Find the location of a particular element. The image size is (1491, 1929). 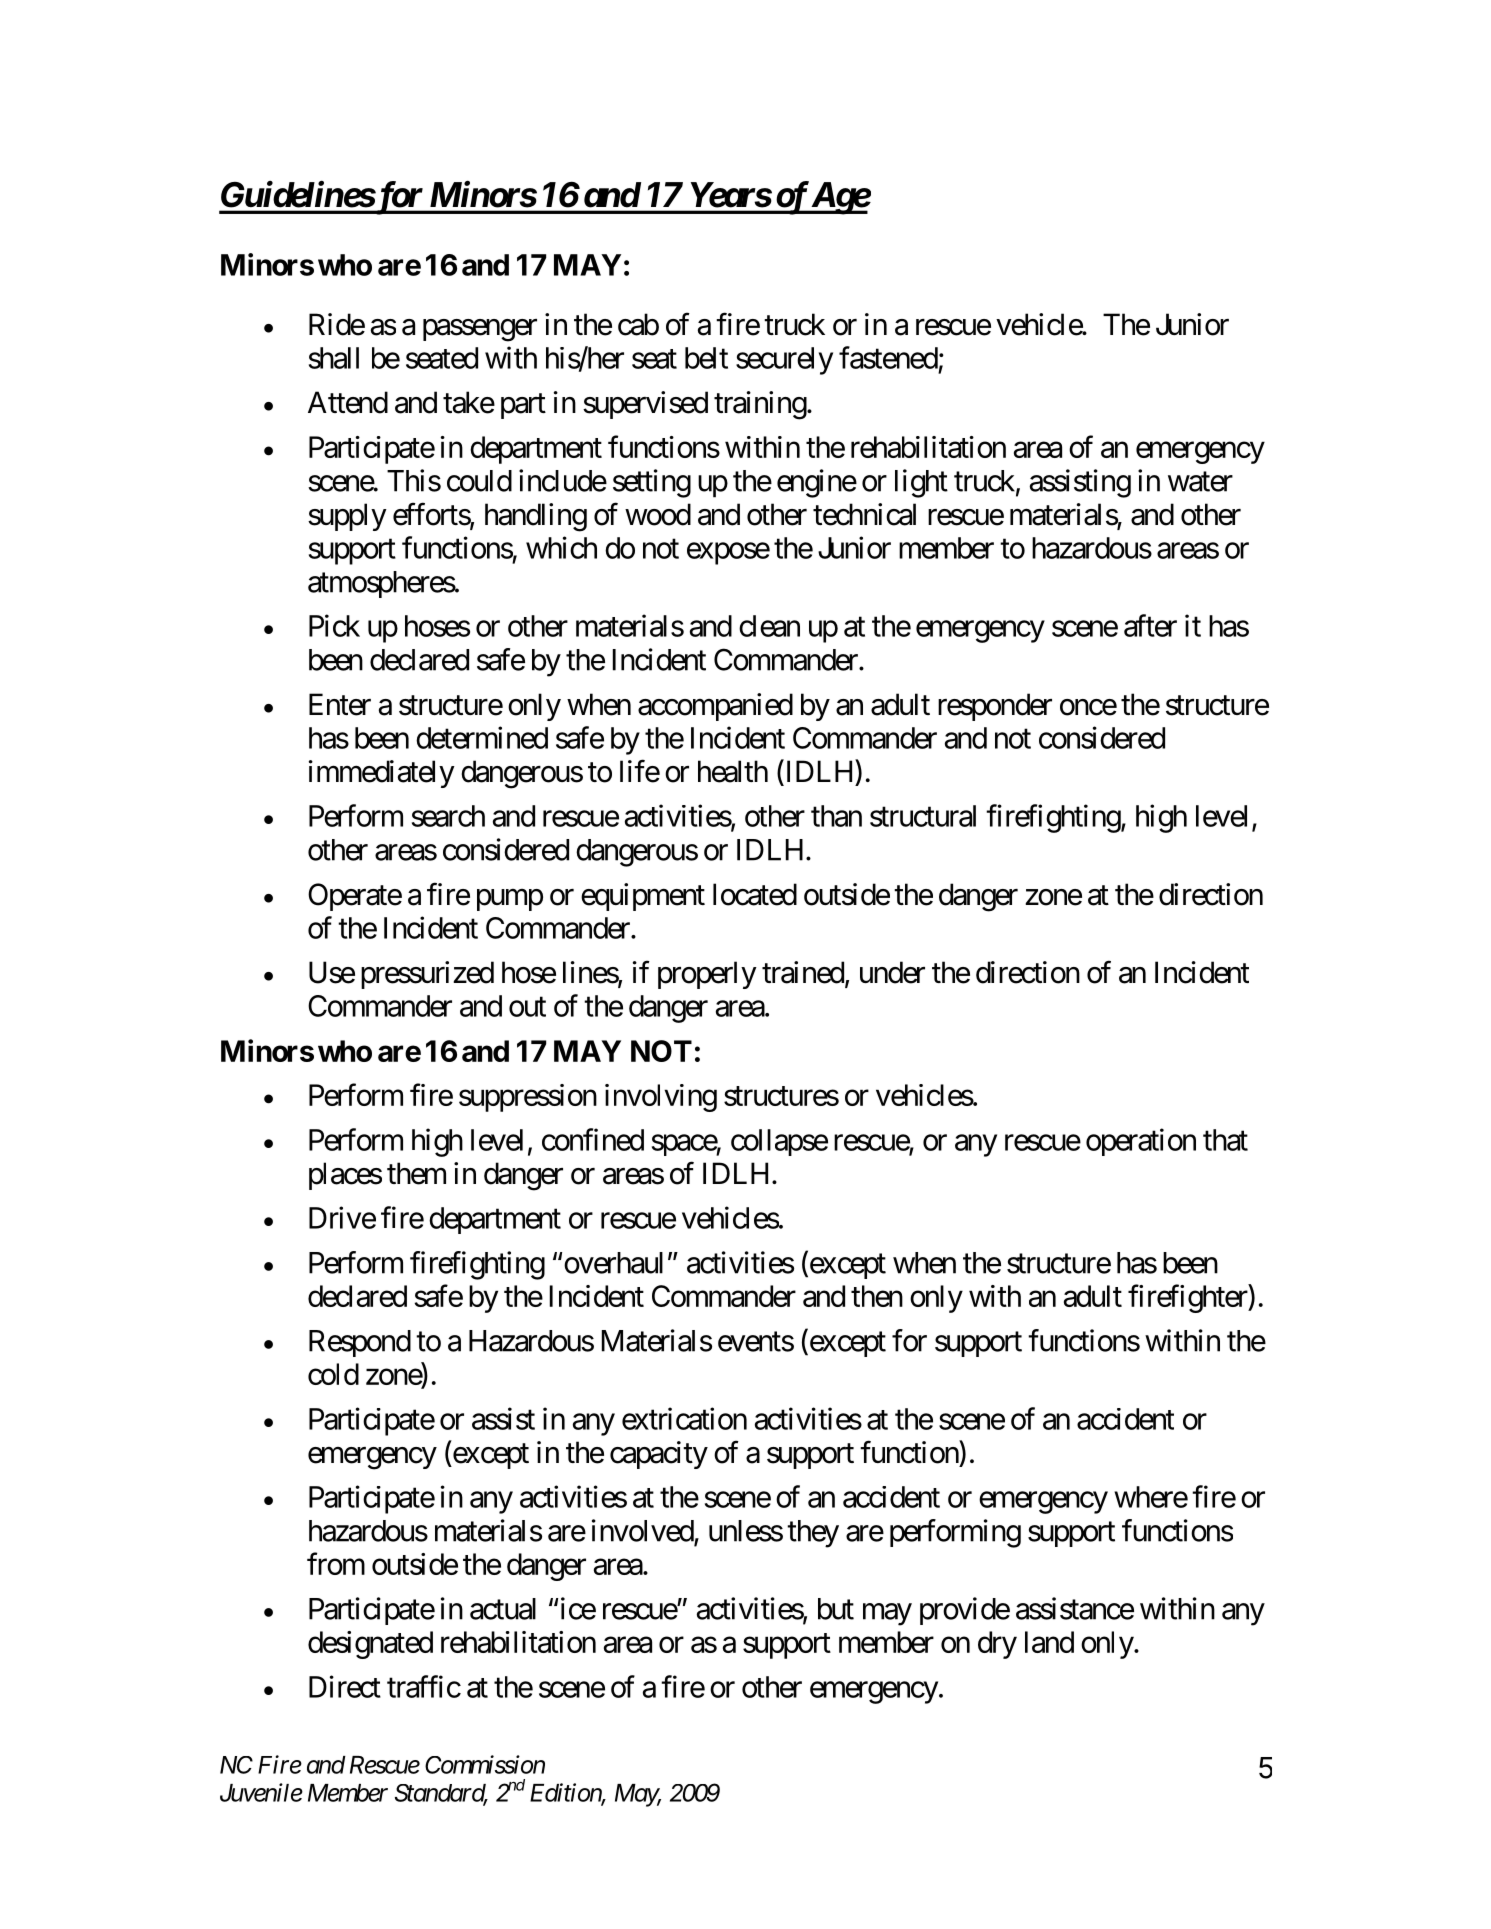

securely is located at coordinates (784, 361).
